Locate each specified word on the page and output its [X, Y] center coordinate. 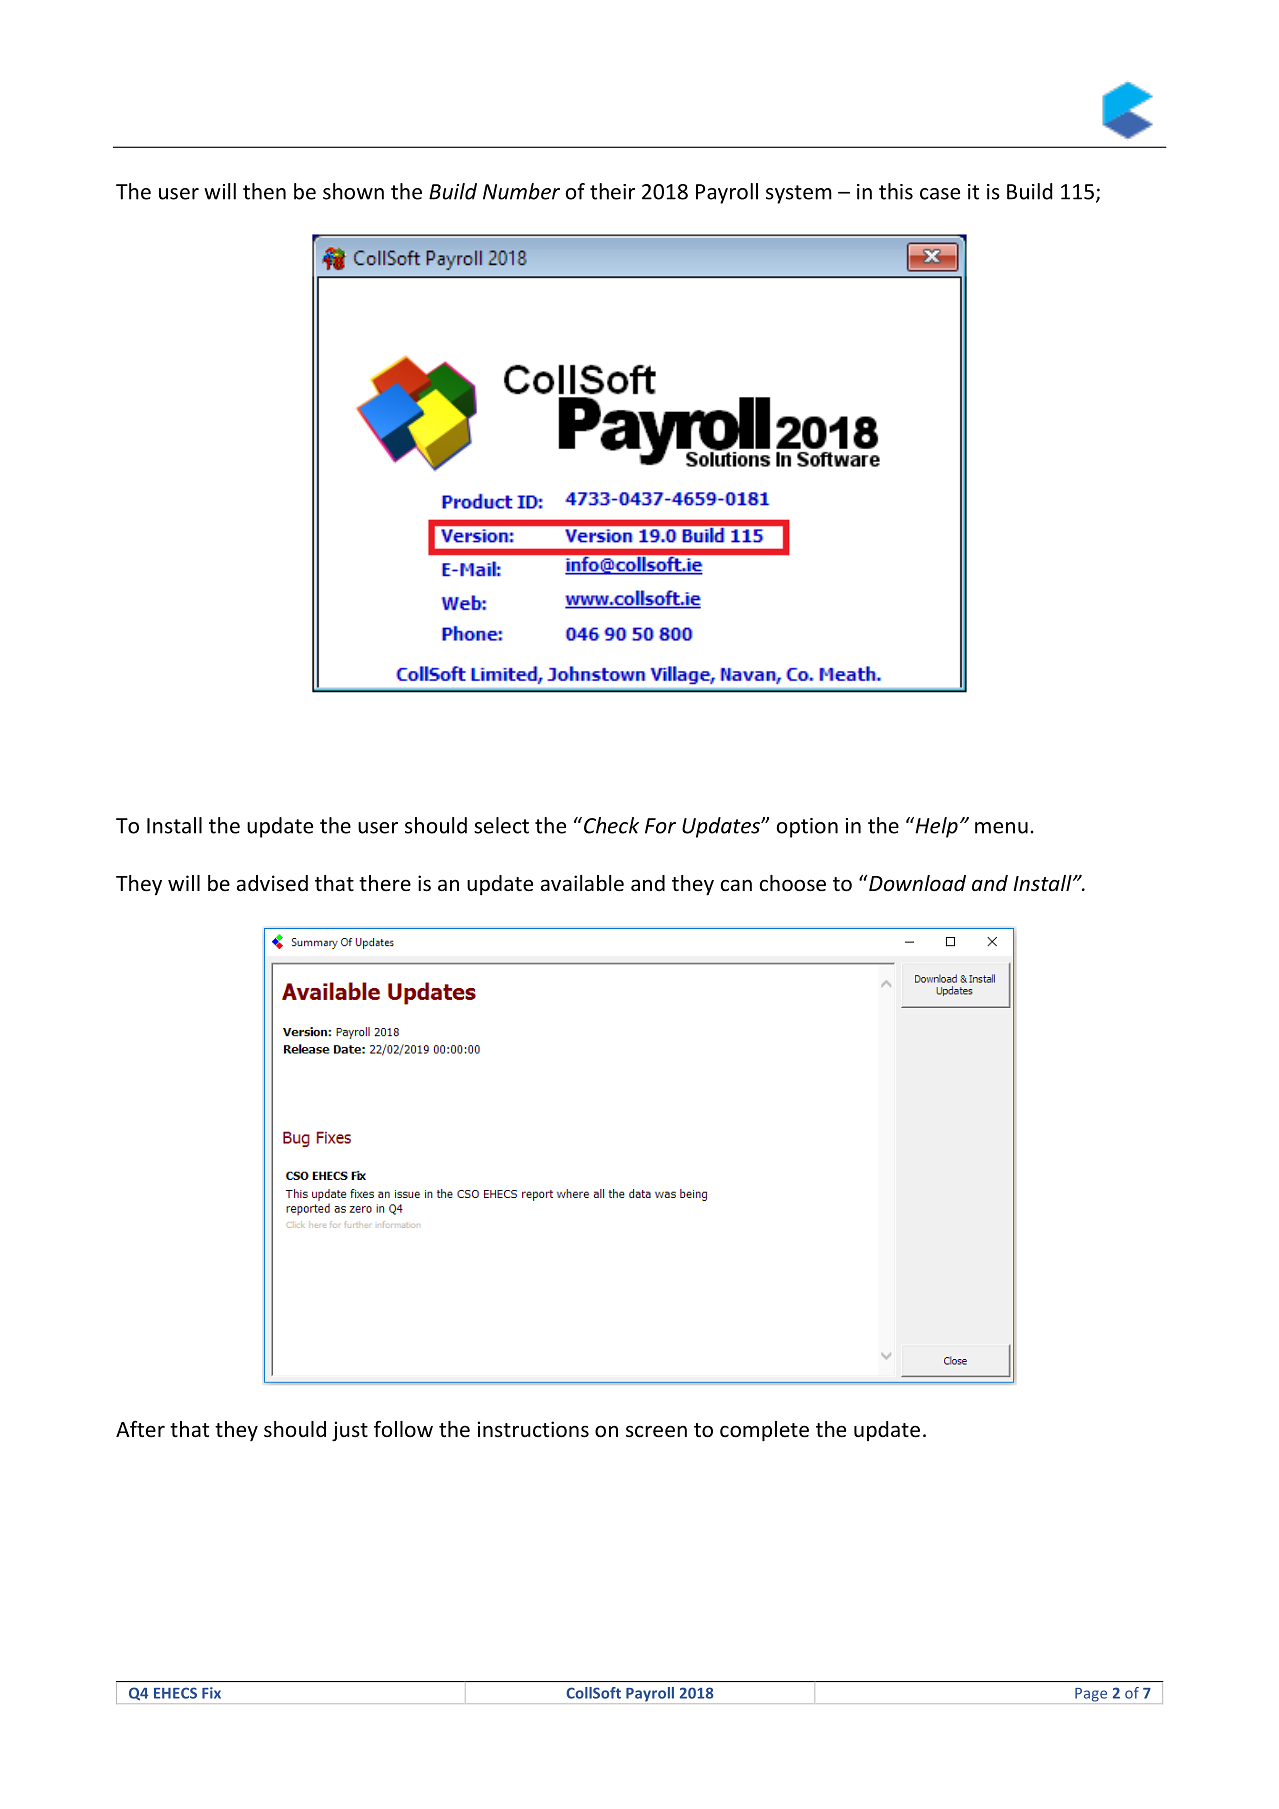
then [264, 191]
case [940, 194]
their [612, 191]
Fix [211, 1693]
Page [1091, 1695]
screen [656, 1431]
